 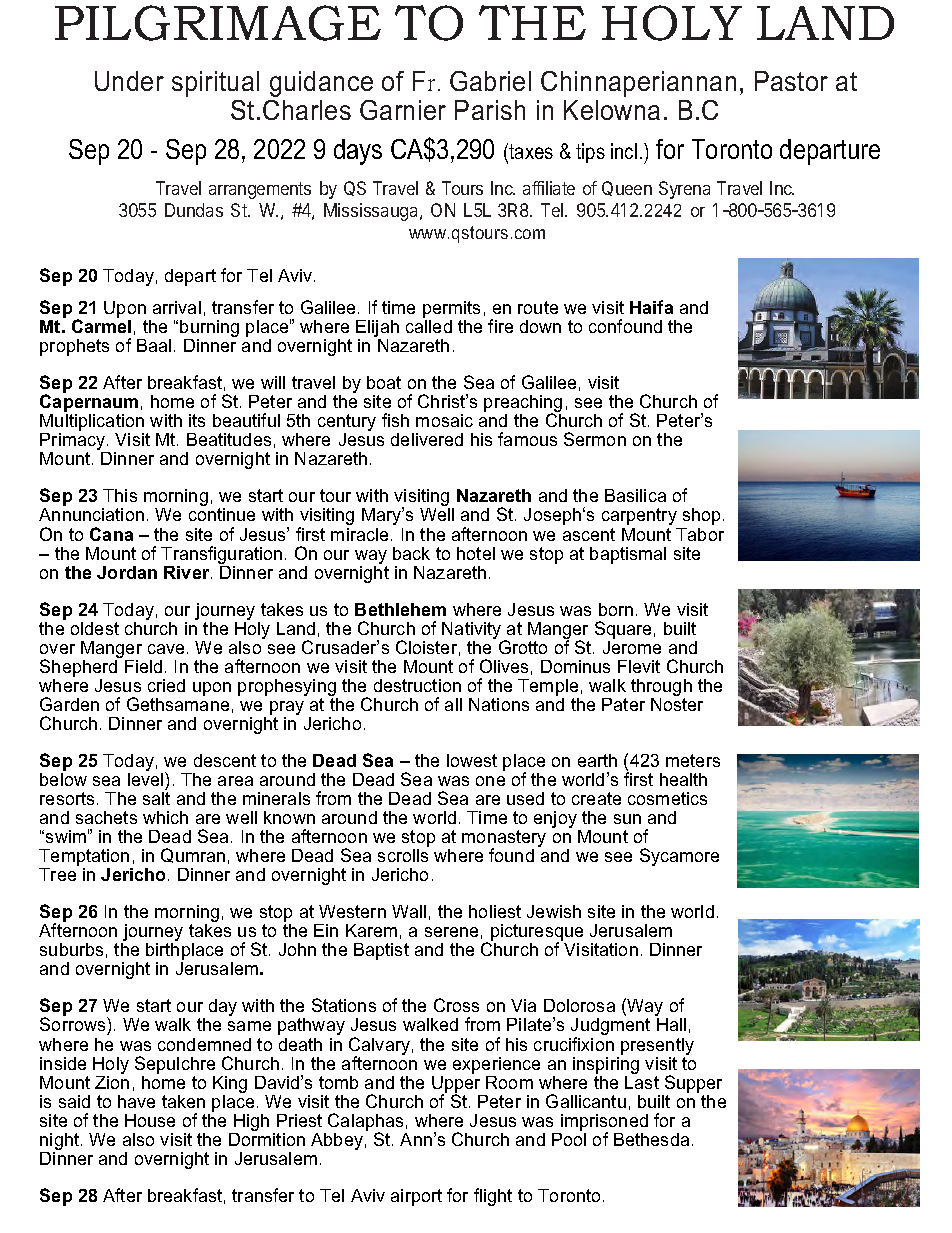 I want to click on Under, so click(x=129, y=81).
